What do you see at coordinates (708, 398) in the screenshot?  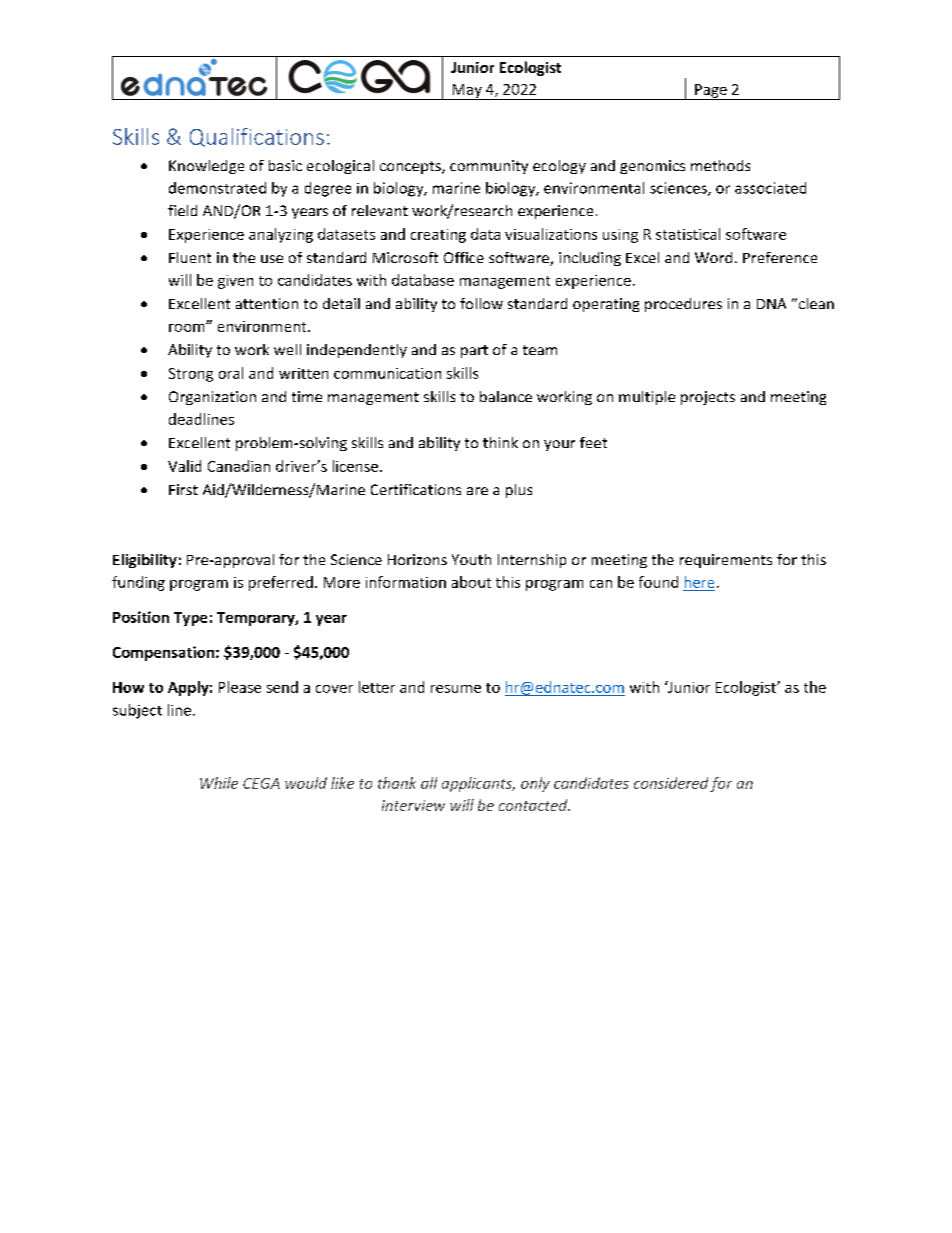 I see `projects` at bounding box center [708, 398].
